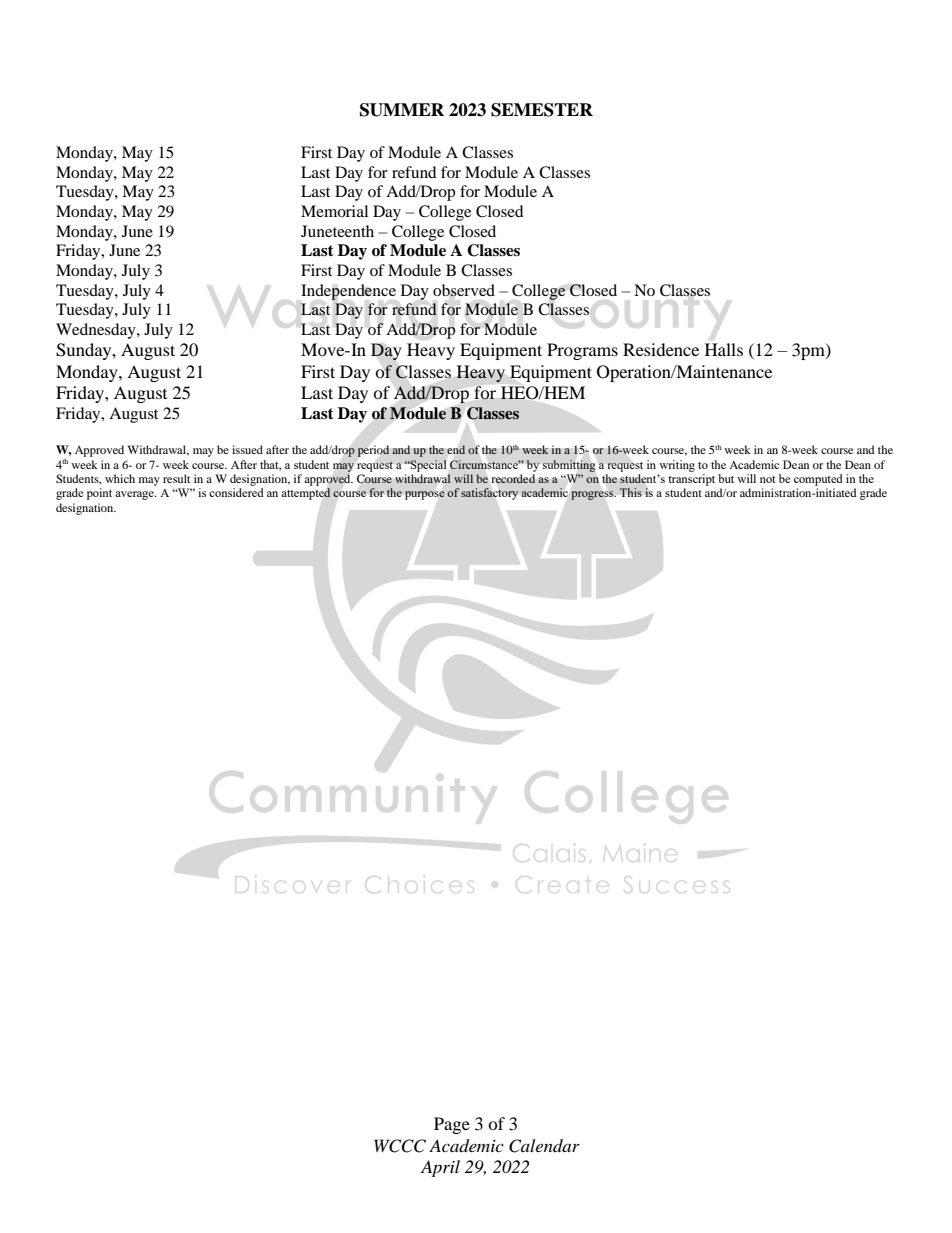 The image size is (952, 1233). What do you see at coordinates (452, 1125) in the screenshot?
I see `Page` at bounding box center [452, 1125].
